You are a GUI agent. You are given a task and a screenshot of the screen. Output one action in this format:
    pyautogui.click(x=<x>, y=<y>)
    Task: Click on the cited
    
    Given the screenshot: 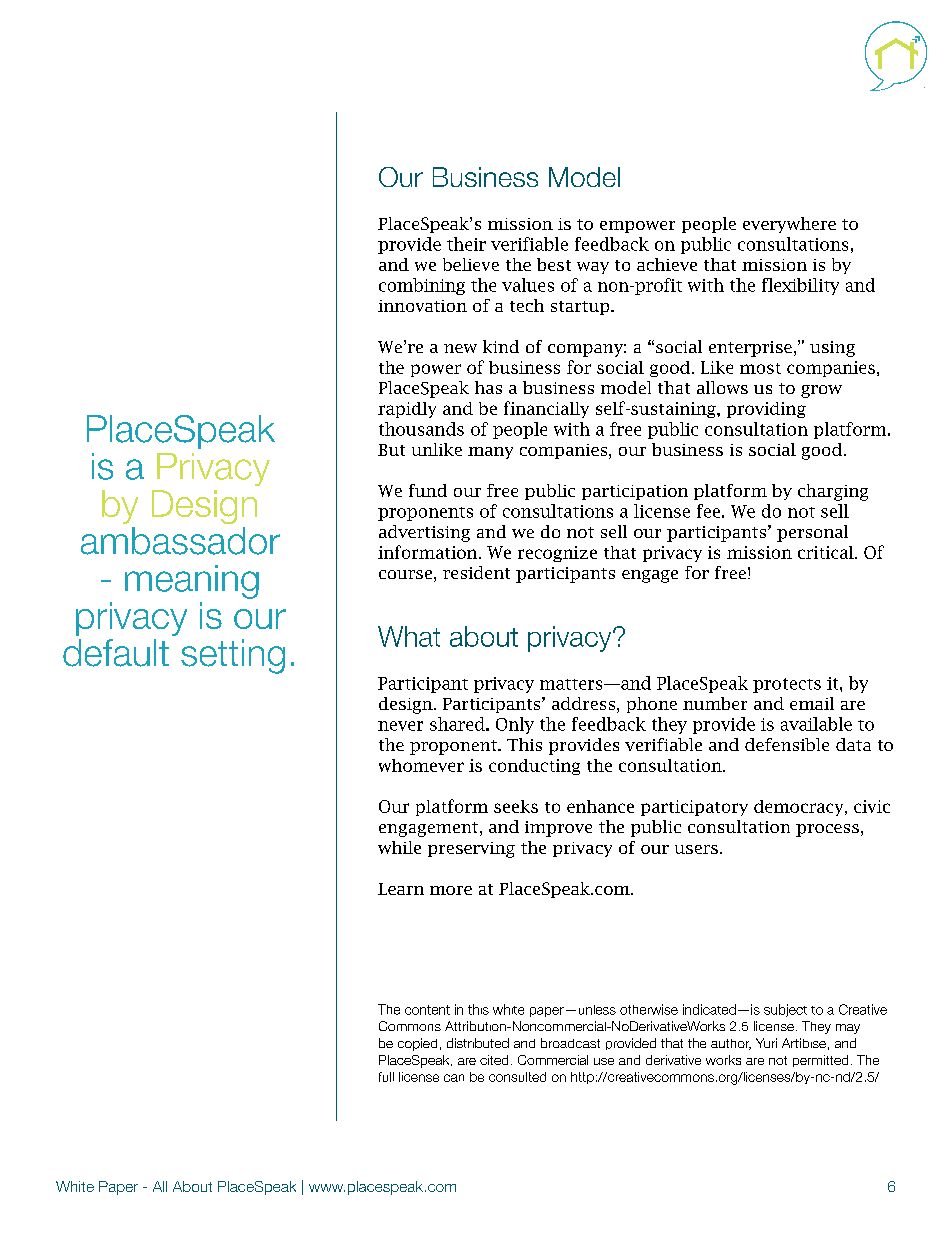 What is the action you would take?
    pyautogui.click(x=494, y=1060)
